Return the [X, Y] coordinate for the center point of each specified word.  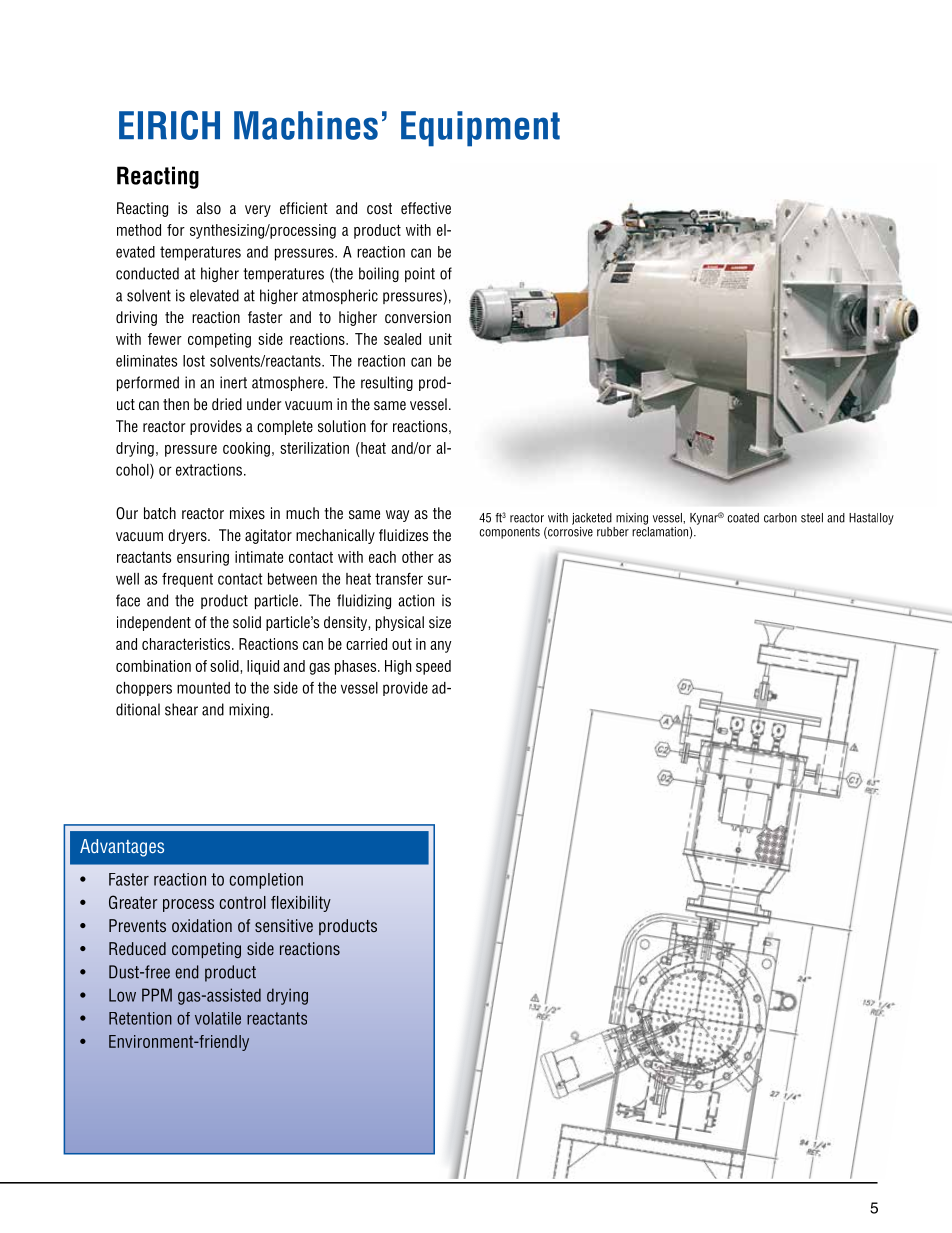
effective [426, 208]
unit [440, 339]
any [441, 647]
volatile [218, 1018]
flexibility [301, 904]
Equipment [480, 129]
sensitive [284, 925]
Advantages [122, 848]
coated [743, 518]
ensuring [203, 558]
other [418, 557]
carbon [780, 518]
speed [433, 667]
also [208, 208]
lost [194, 361]
